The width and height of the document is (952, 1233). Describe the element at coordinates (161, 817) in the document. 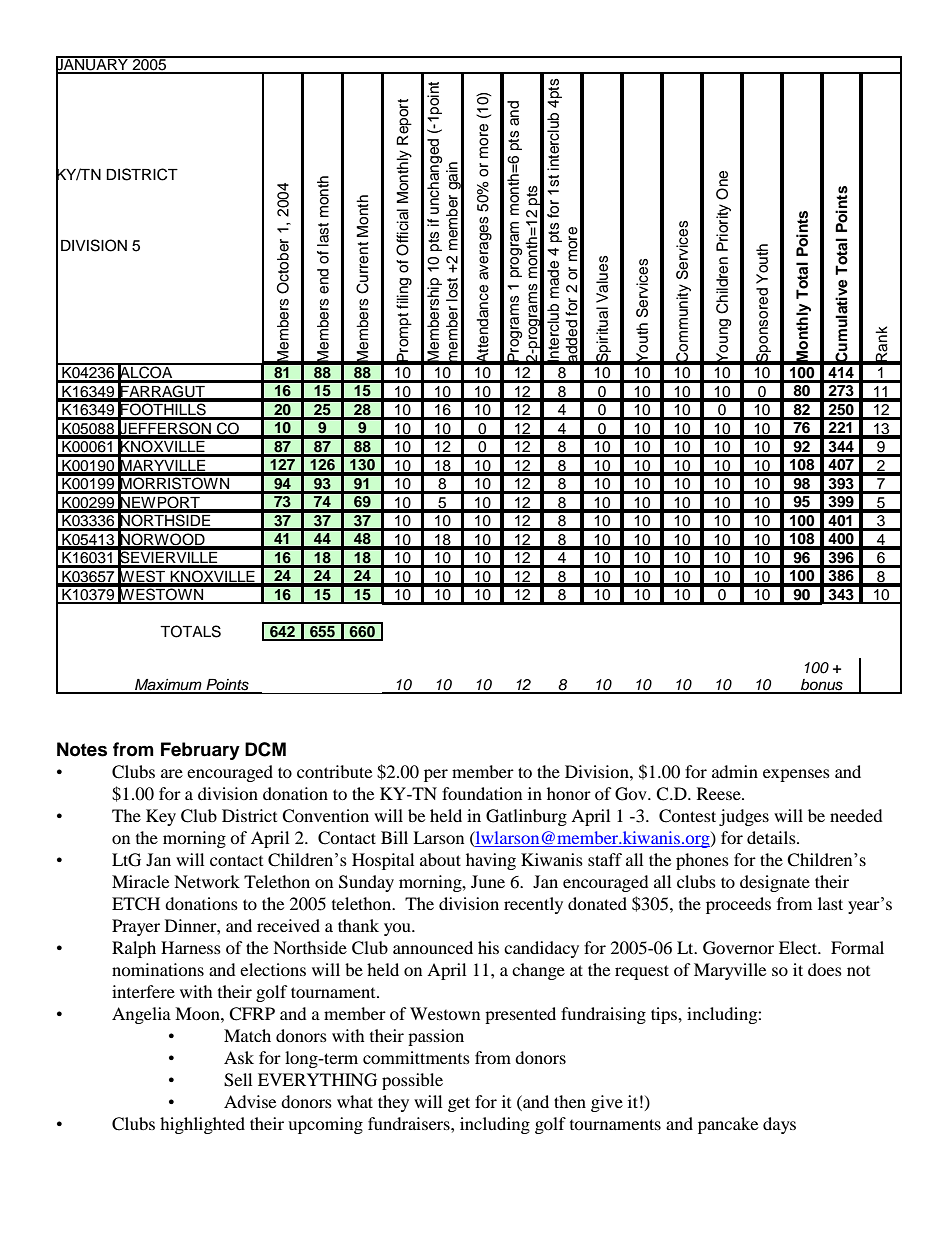

I see `Key` at that location.
